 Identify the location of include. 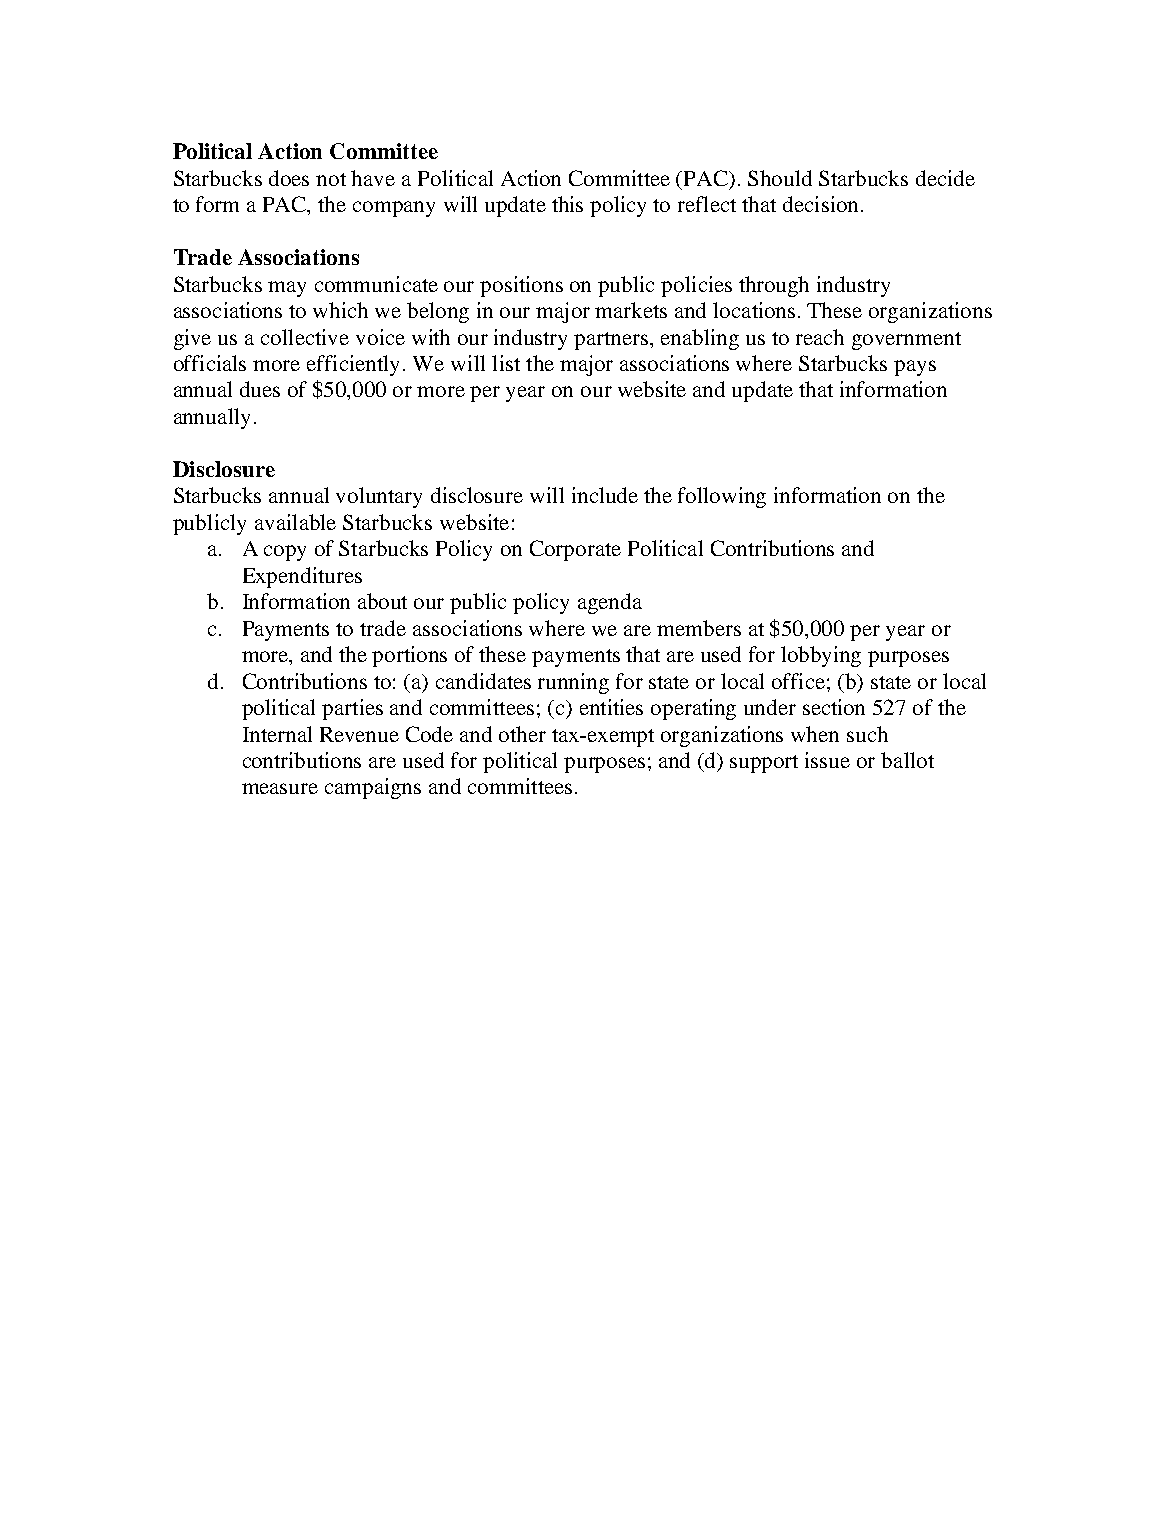
(605, 495).
